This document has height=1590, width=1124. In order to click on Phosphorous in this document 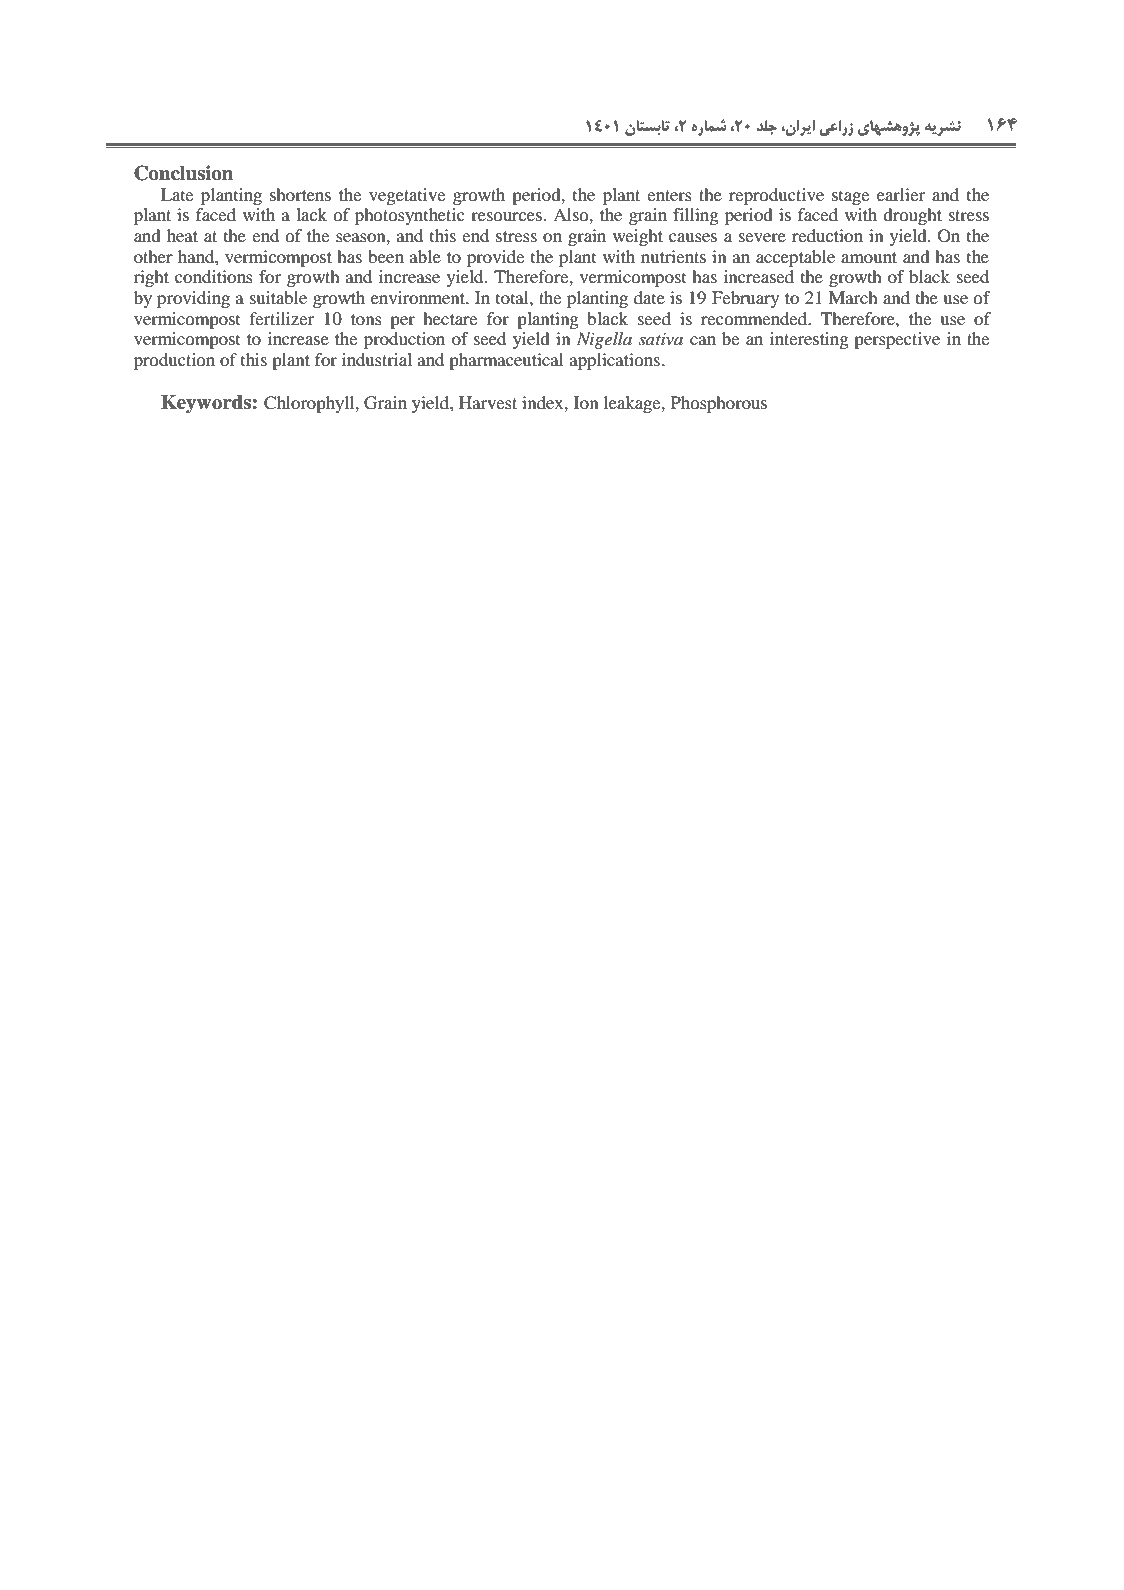, I will do `click(719, 404)`.
